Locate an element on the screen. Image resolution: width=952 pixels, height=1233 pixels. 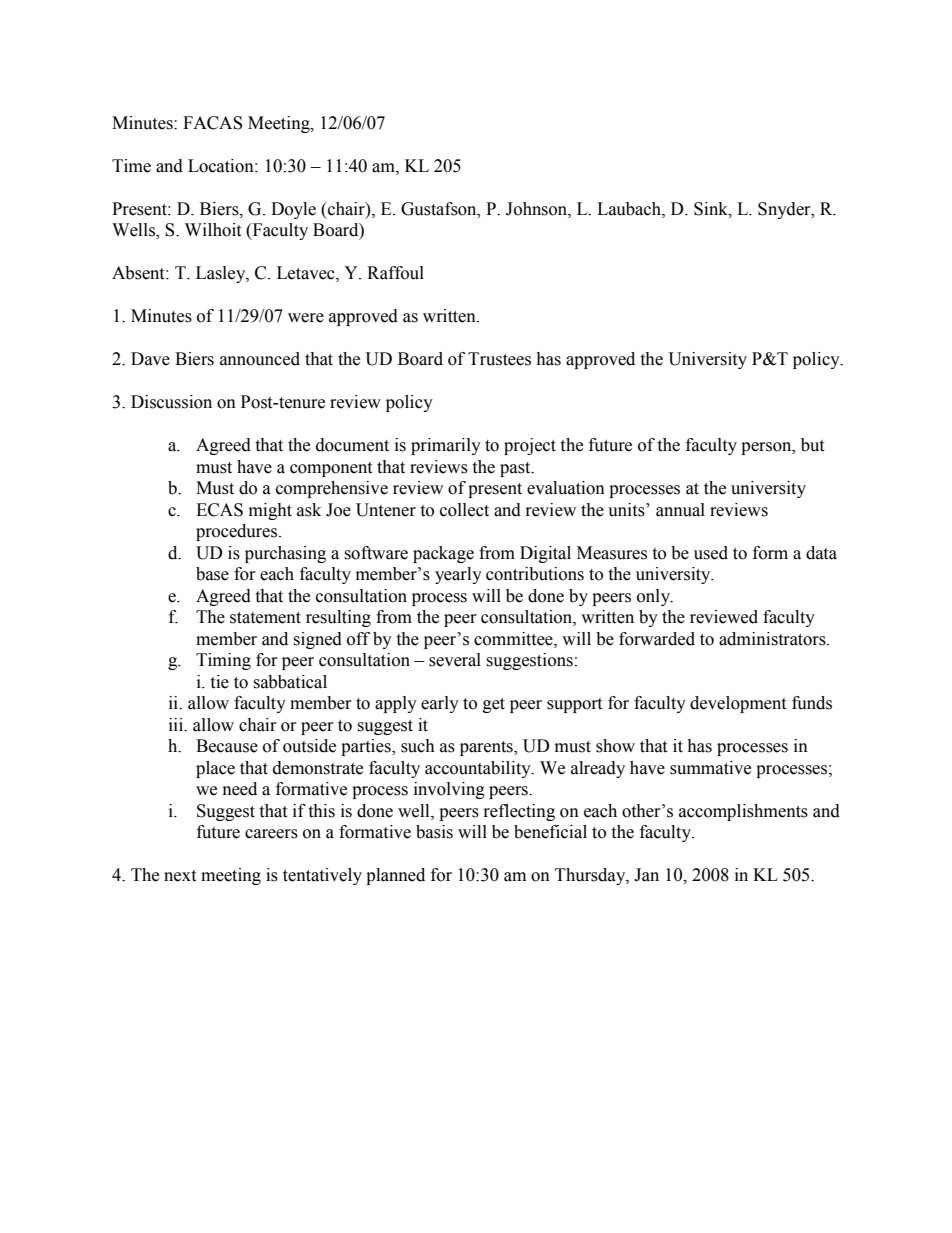
Discussion is located at coordinates (171, 402).
